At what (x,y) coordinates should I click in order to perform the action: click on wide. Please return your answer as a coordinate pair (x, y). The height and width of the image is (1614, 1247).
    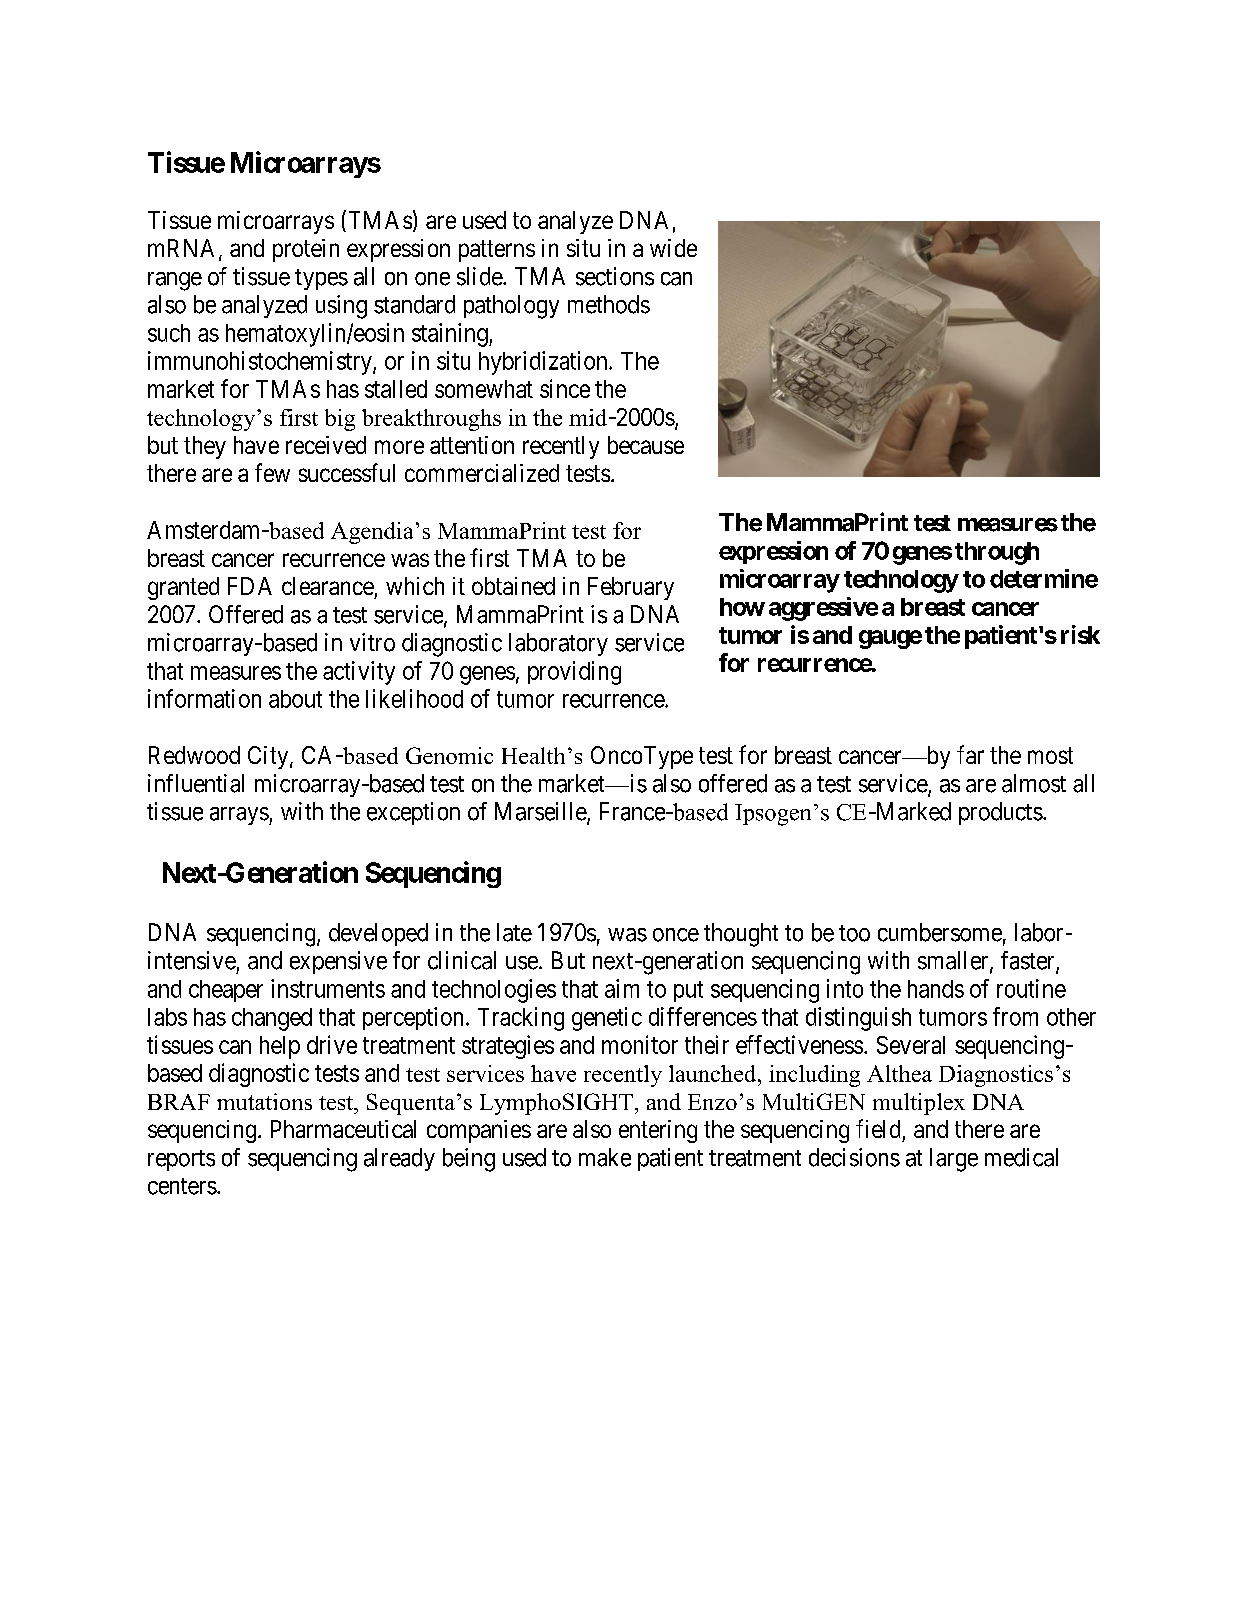
    Looking at the image, I should click on (673, 248).
